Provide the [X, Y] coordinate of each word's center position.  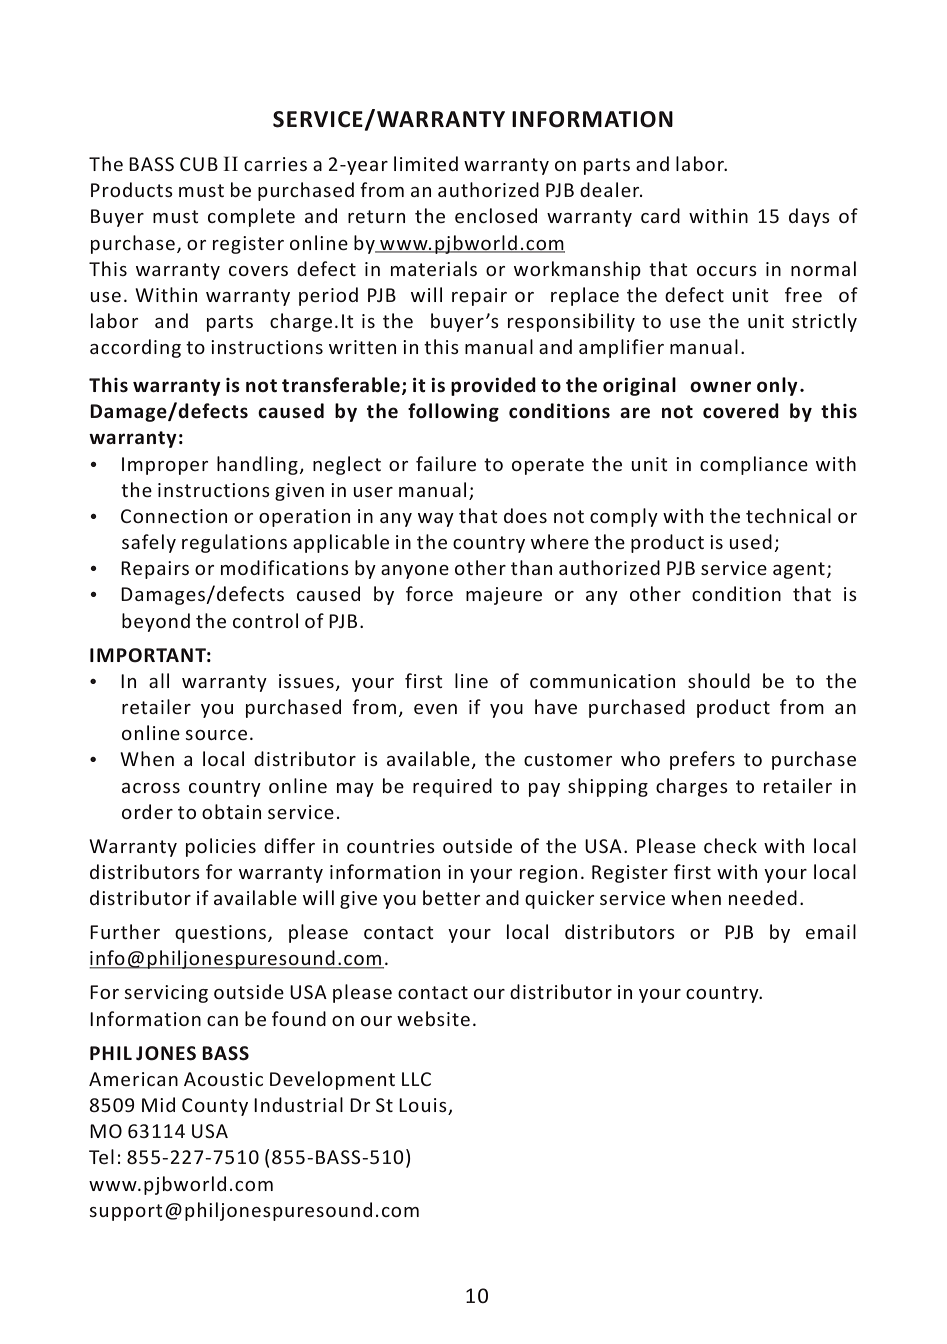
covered [741, 411]
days [809, 217]
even [435, 709]
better [451, 897]
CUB [199, 164]
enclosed [496, 215]
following [453, 412]
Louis [424, 1106]
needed [763, 897]
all [159, 680]
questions [222, 934]
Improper [165, 466]
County [215, 1107]
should [719, 680]
